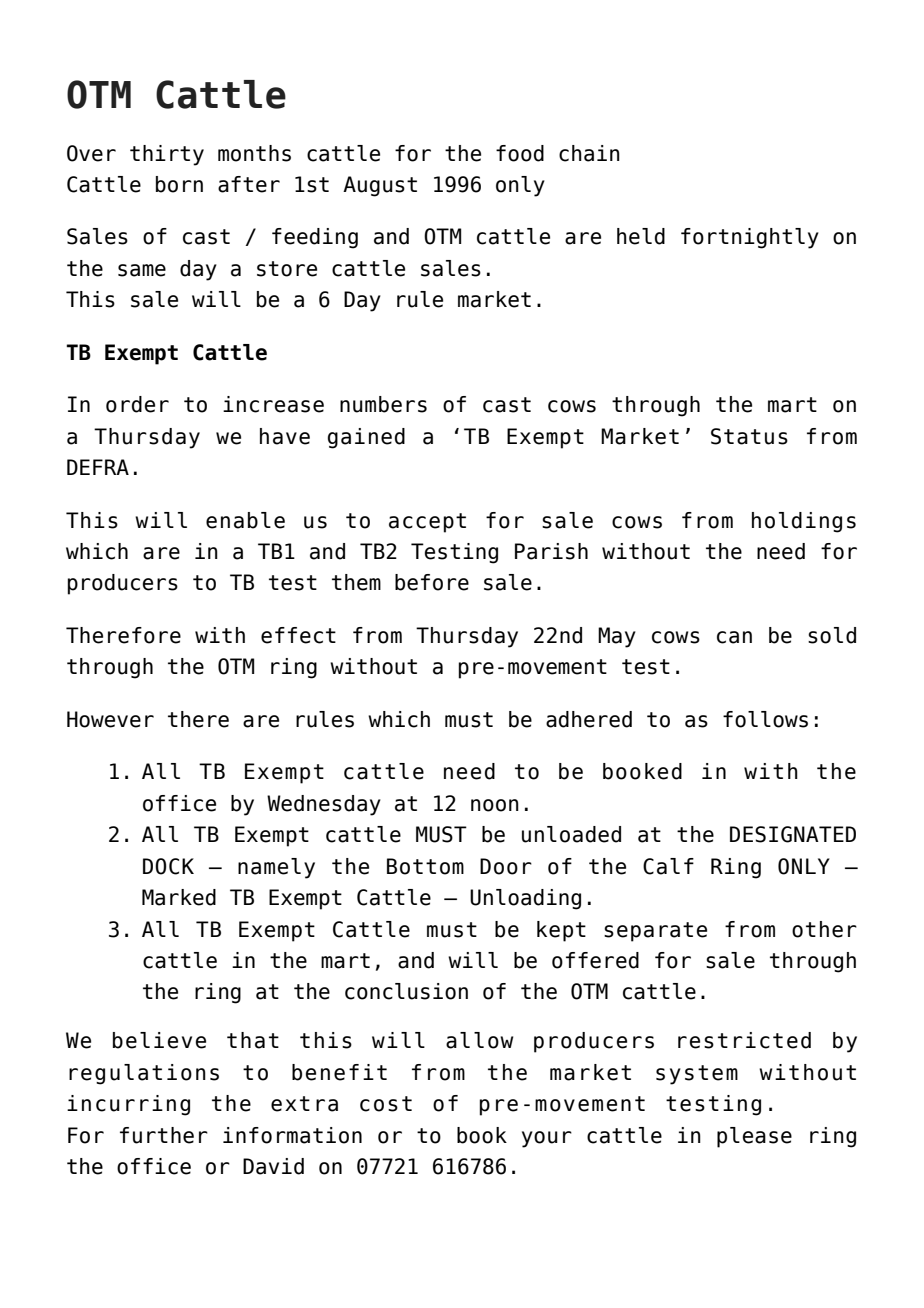 Image resolution: width=924 pixels, height=1308 pixels. Describe the element at coordinates (520, 153) in the page. I see `food` at that location.
